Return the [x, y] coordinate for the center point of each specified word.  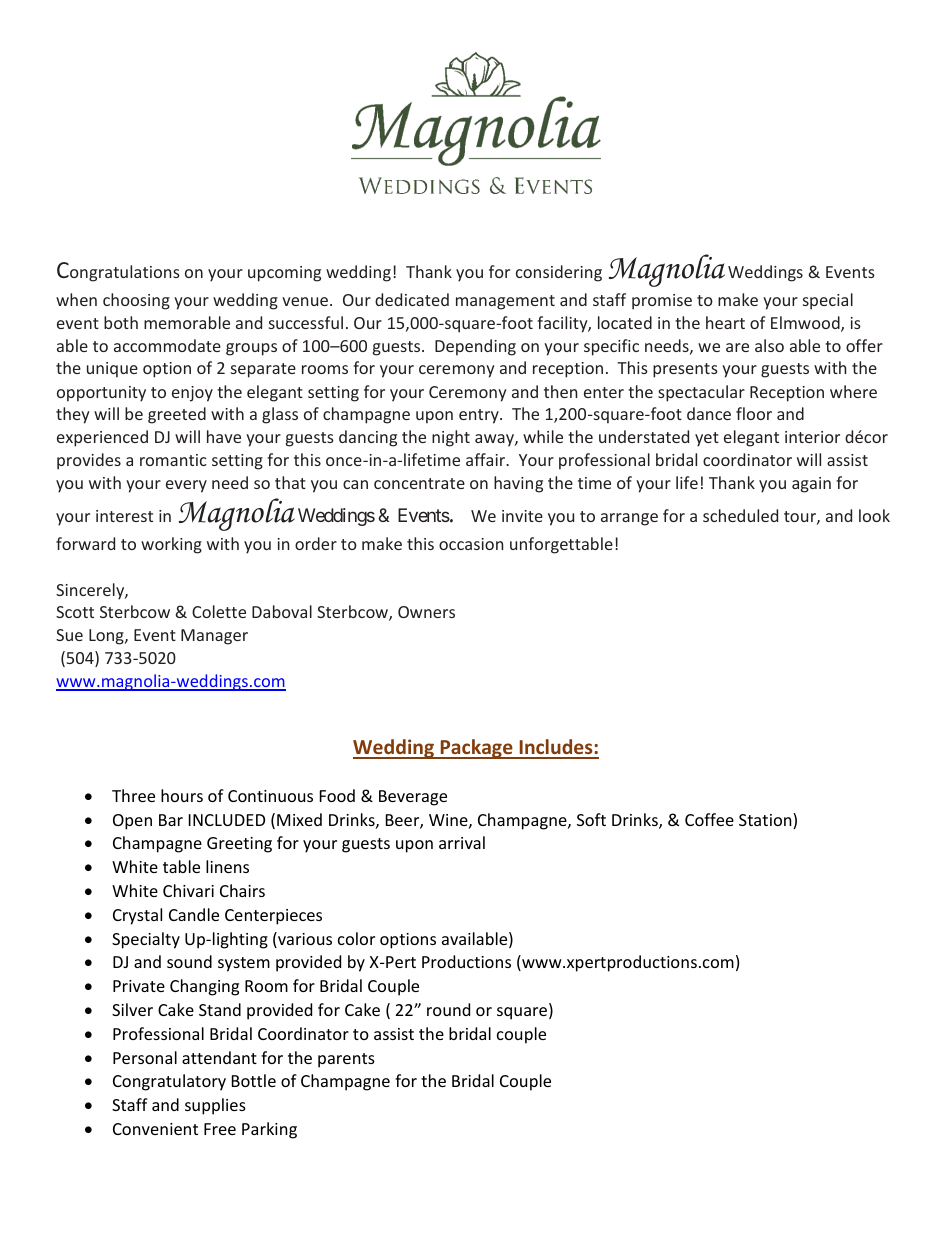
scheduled [740, 515]
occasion [471, 544]
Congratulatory [169, 1082]
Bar [171, 820]
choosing [136, 301]
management [505, 302]
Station [766, 821]
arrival [462, 842]
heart [725, 322]
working [171, 545]
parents [346, 1060]
